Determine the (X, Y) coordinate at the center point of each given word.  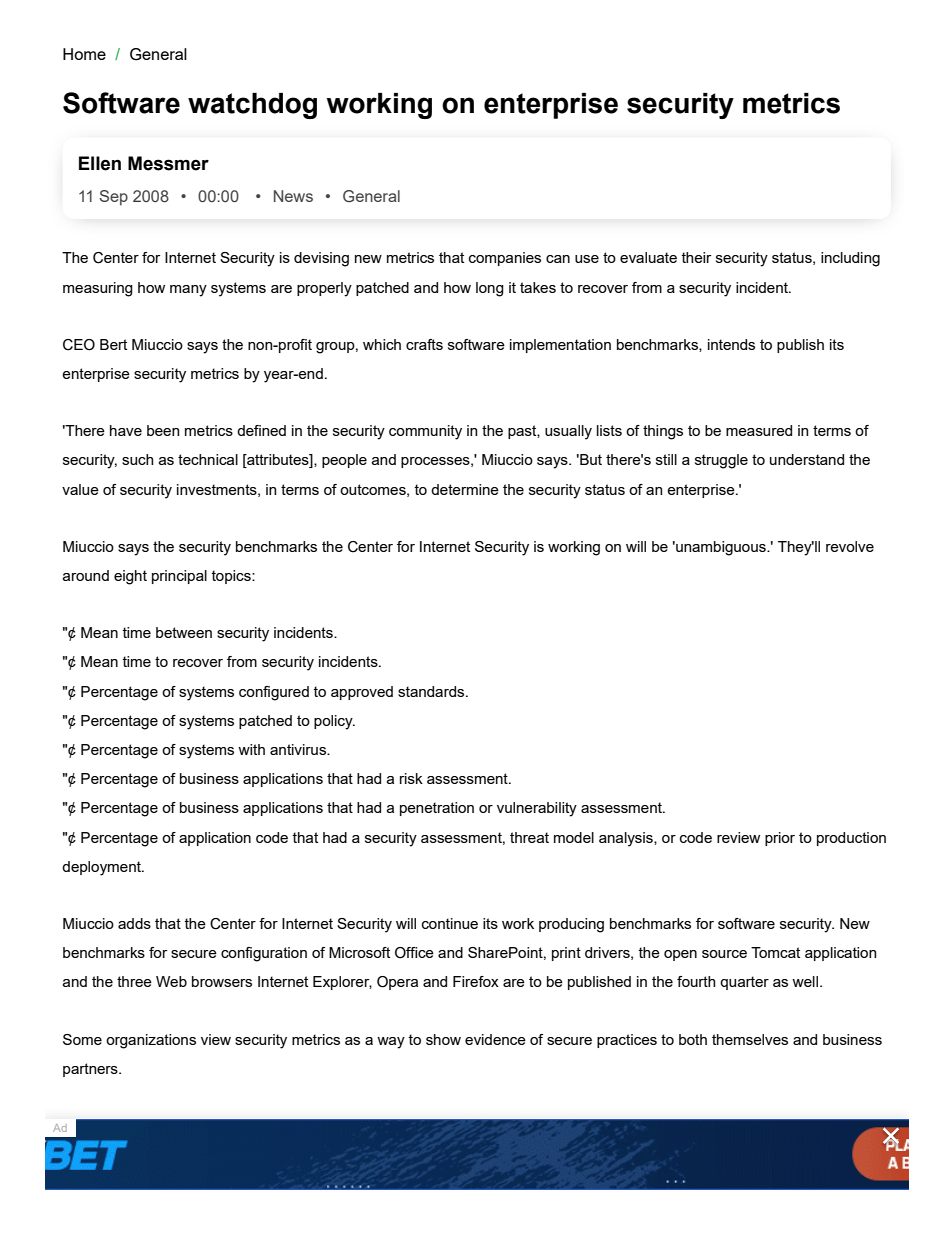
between (184, 632)
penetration (437, 809)
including (850, 259)
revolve (850, 546)
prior (780, 839)
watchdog (252, 106)
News (293, 196)
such (138, 459)
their (696, 257)
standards (432, 691)
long (490, 289)
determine (465, 489)
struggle (721, 461)
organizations (151, 1041)
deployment (102, 868)
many (188, 291)
